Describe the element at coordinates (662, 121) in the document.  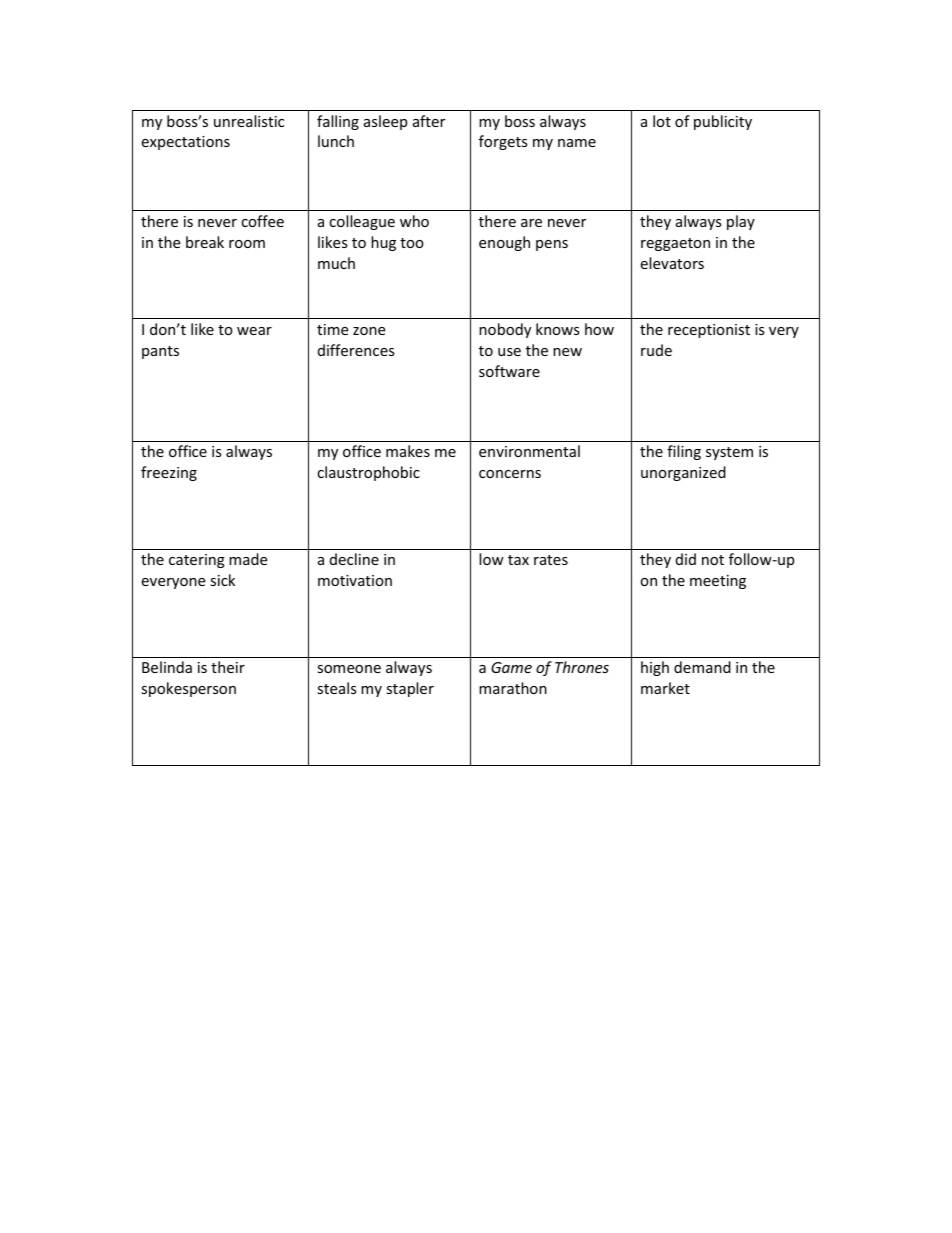
I see `lot` at that location.
